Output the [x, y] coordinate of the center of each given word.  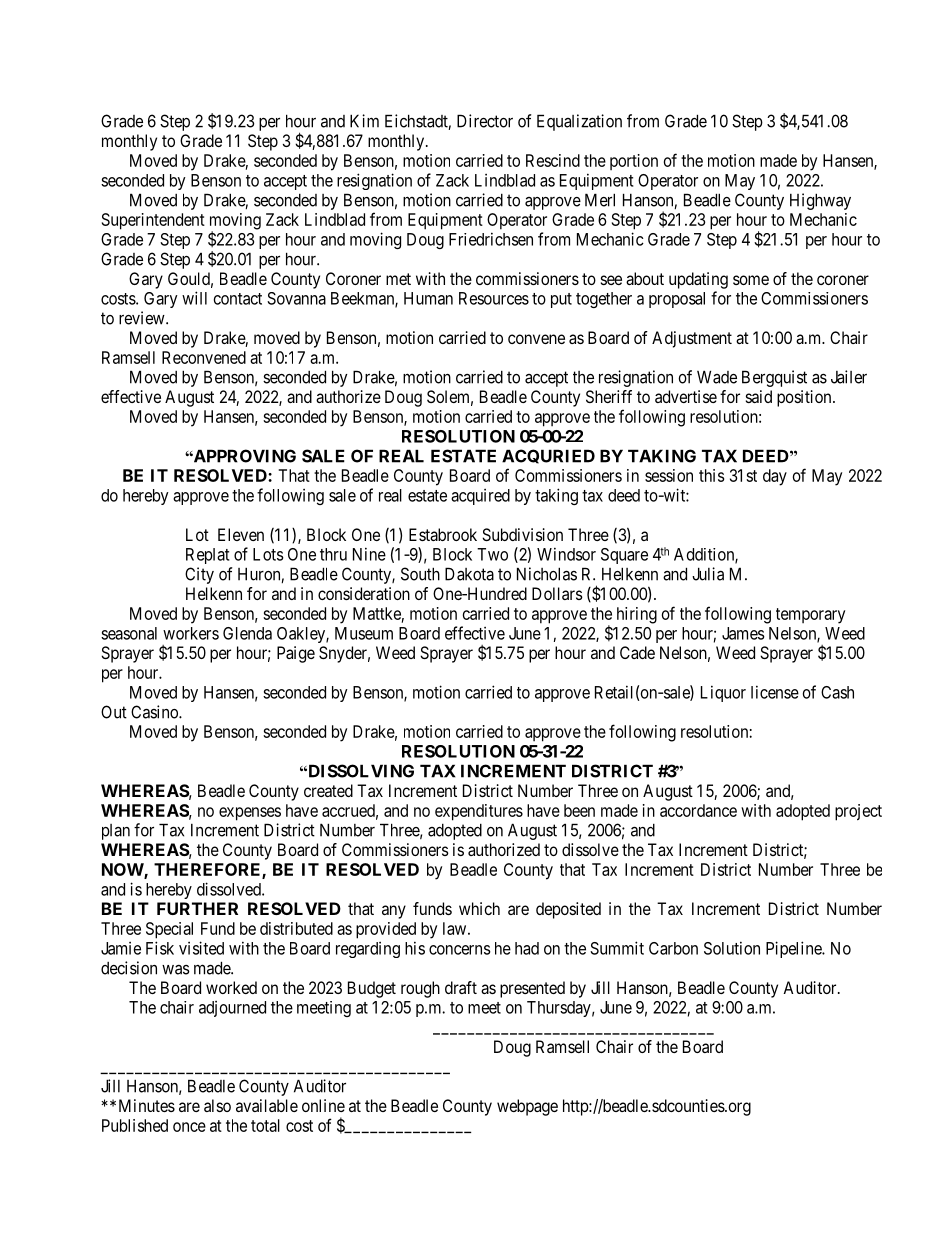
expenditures [479, 812]
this [711, 475]
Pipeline [794, 949]
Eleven [241, 534]
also [217, 1105]
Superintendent [153, 221]
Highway [820, 201]
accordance [698, 810]
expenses [250, 814]
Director [485, 121]
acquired [480, 497]
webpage [527, 1107]
